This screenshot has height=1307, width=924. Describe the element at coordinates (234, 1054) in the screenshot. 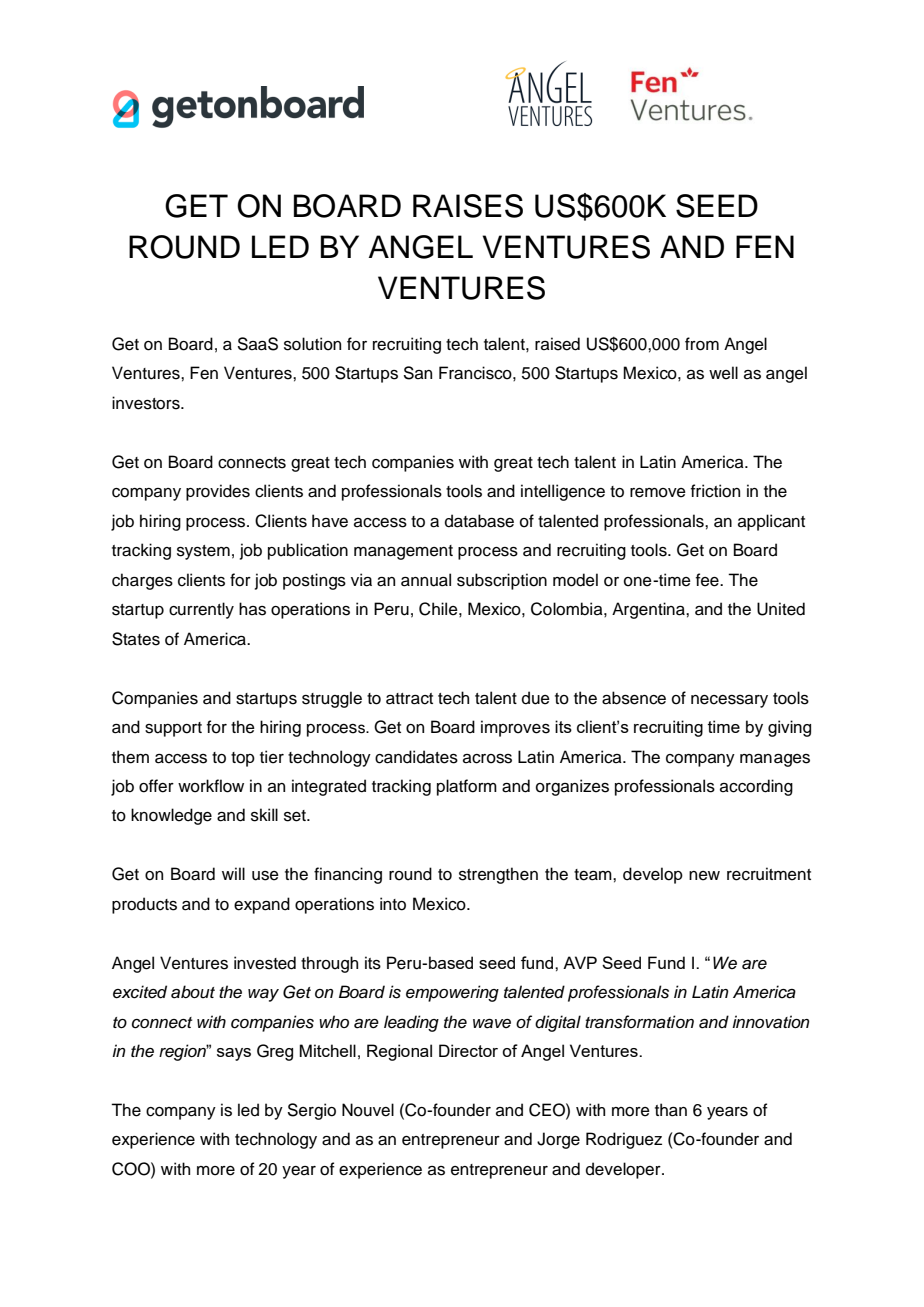

I see `says` at that location.
